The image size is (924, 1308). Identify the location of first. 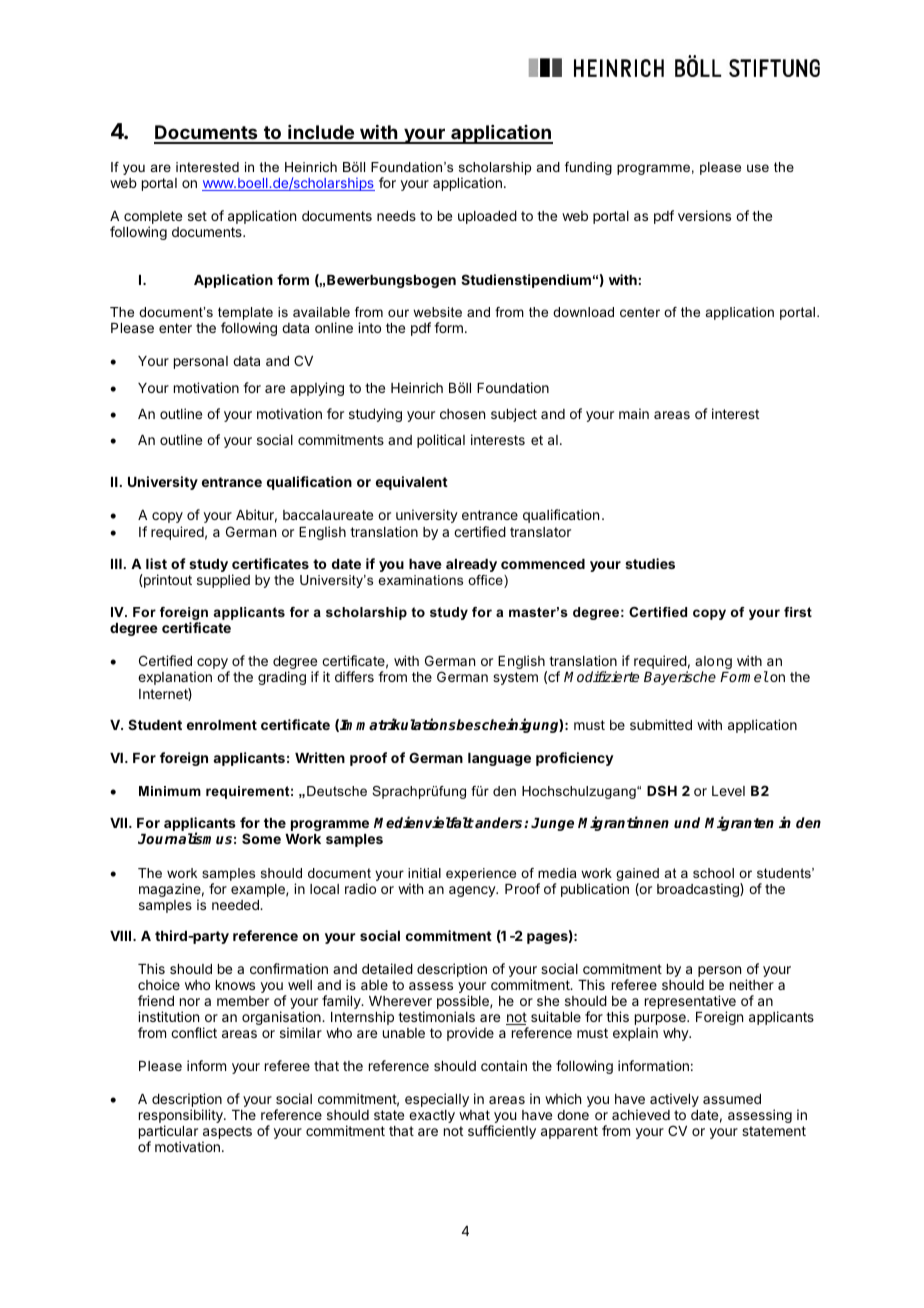
(798, 612).
